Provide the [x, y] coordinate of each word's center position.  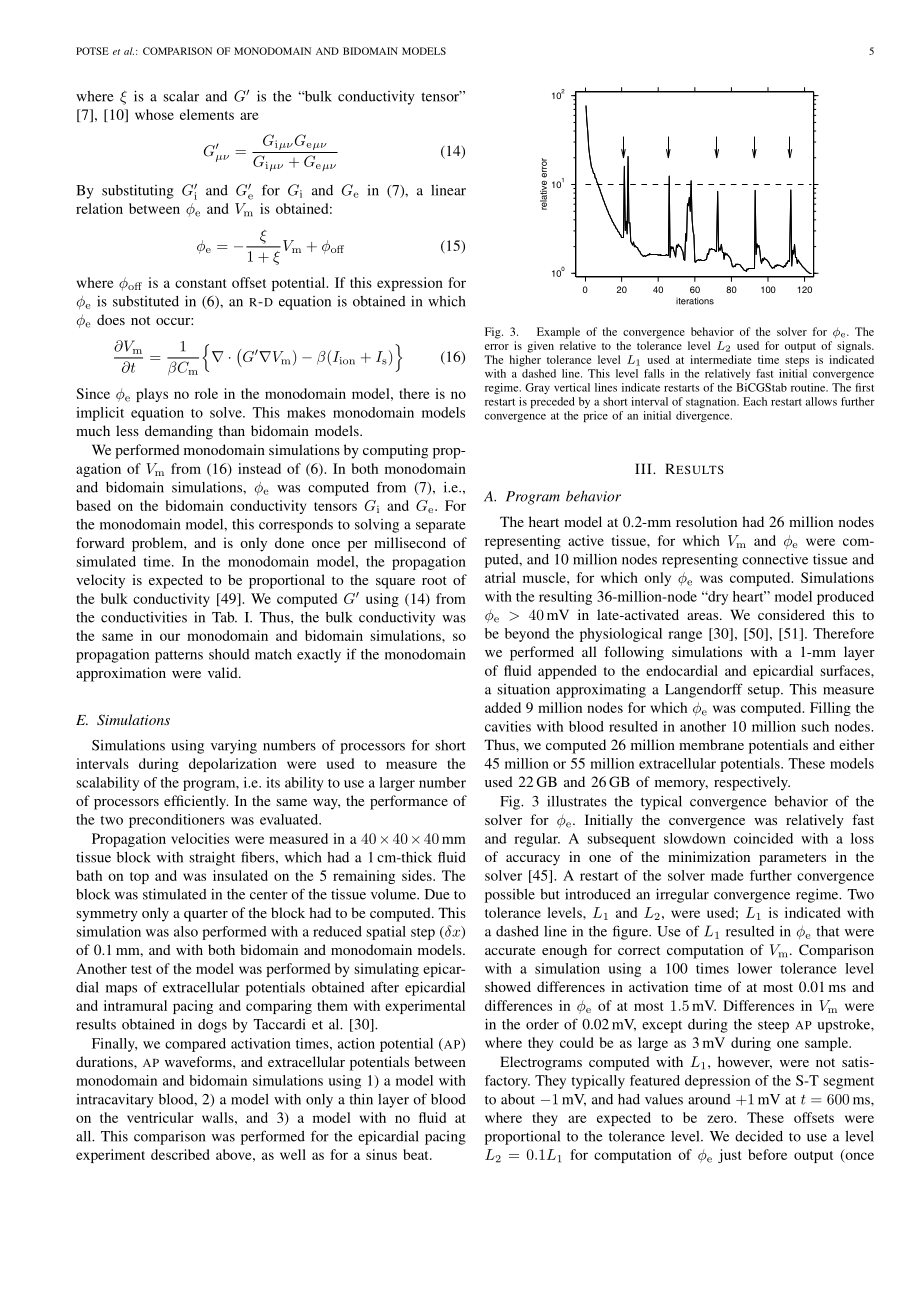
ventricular [160, 1117]
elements [207, 114]
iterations [695, 301]
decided [759, 1136]
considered [791, 614]
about [518, 1099]
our [170, 637]
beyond [527, 635]
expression [410, 284]
